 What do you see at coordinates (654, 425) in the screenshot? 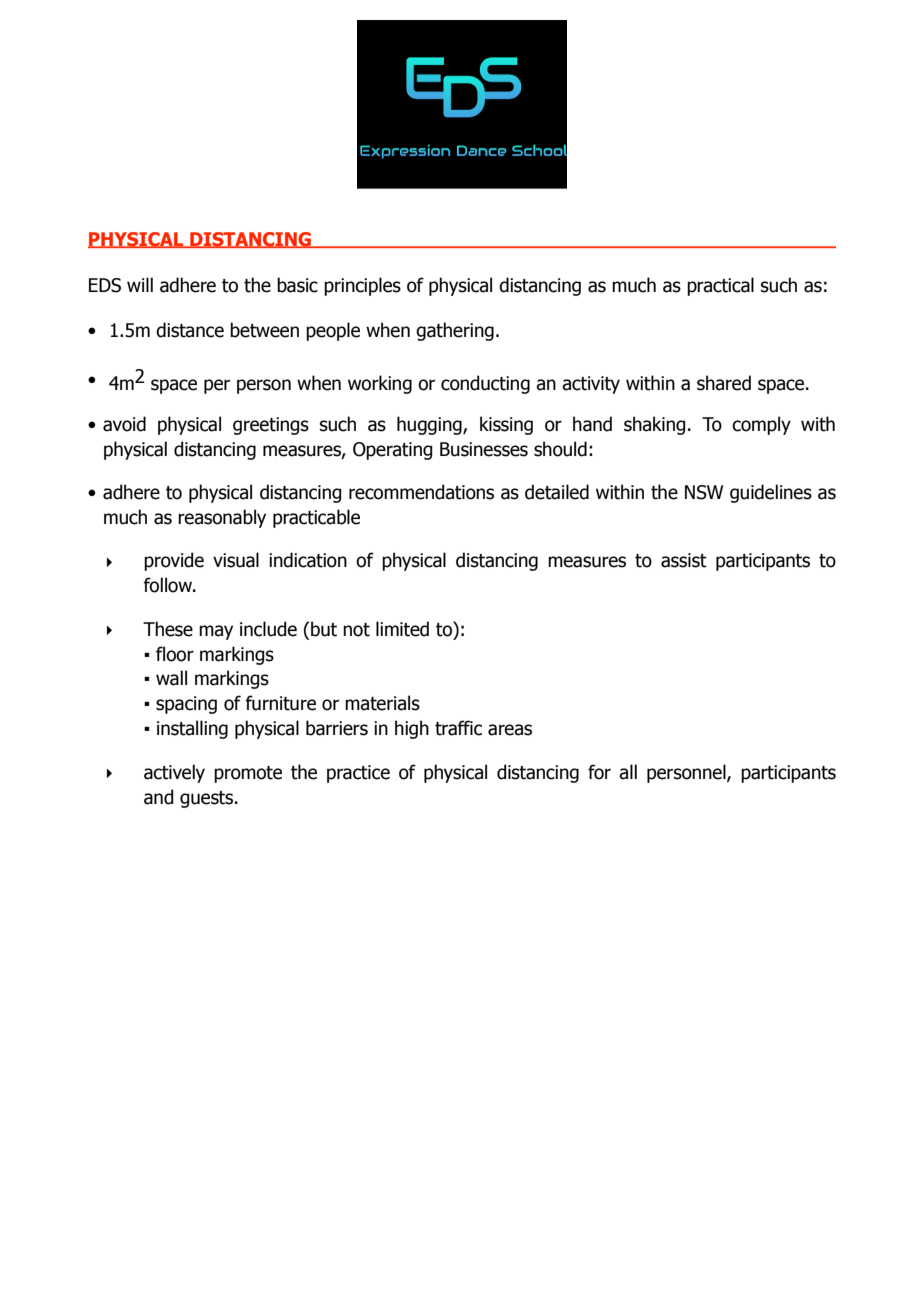
I see `shaking` at bounding box center [654, 425].
